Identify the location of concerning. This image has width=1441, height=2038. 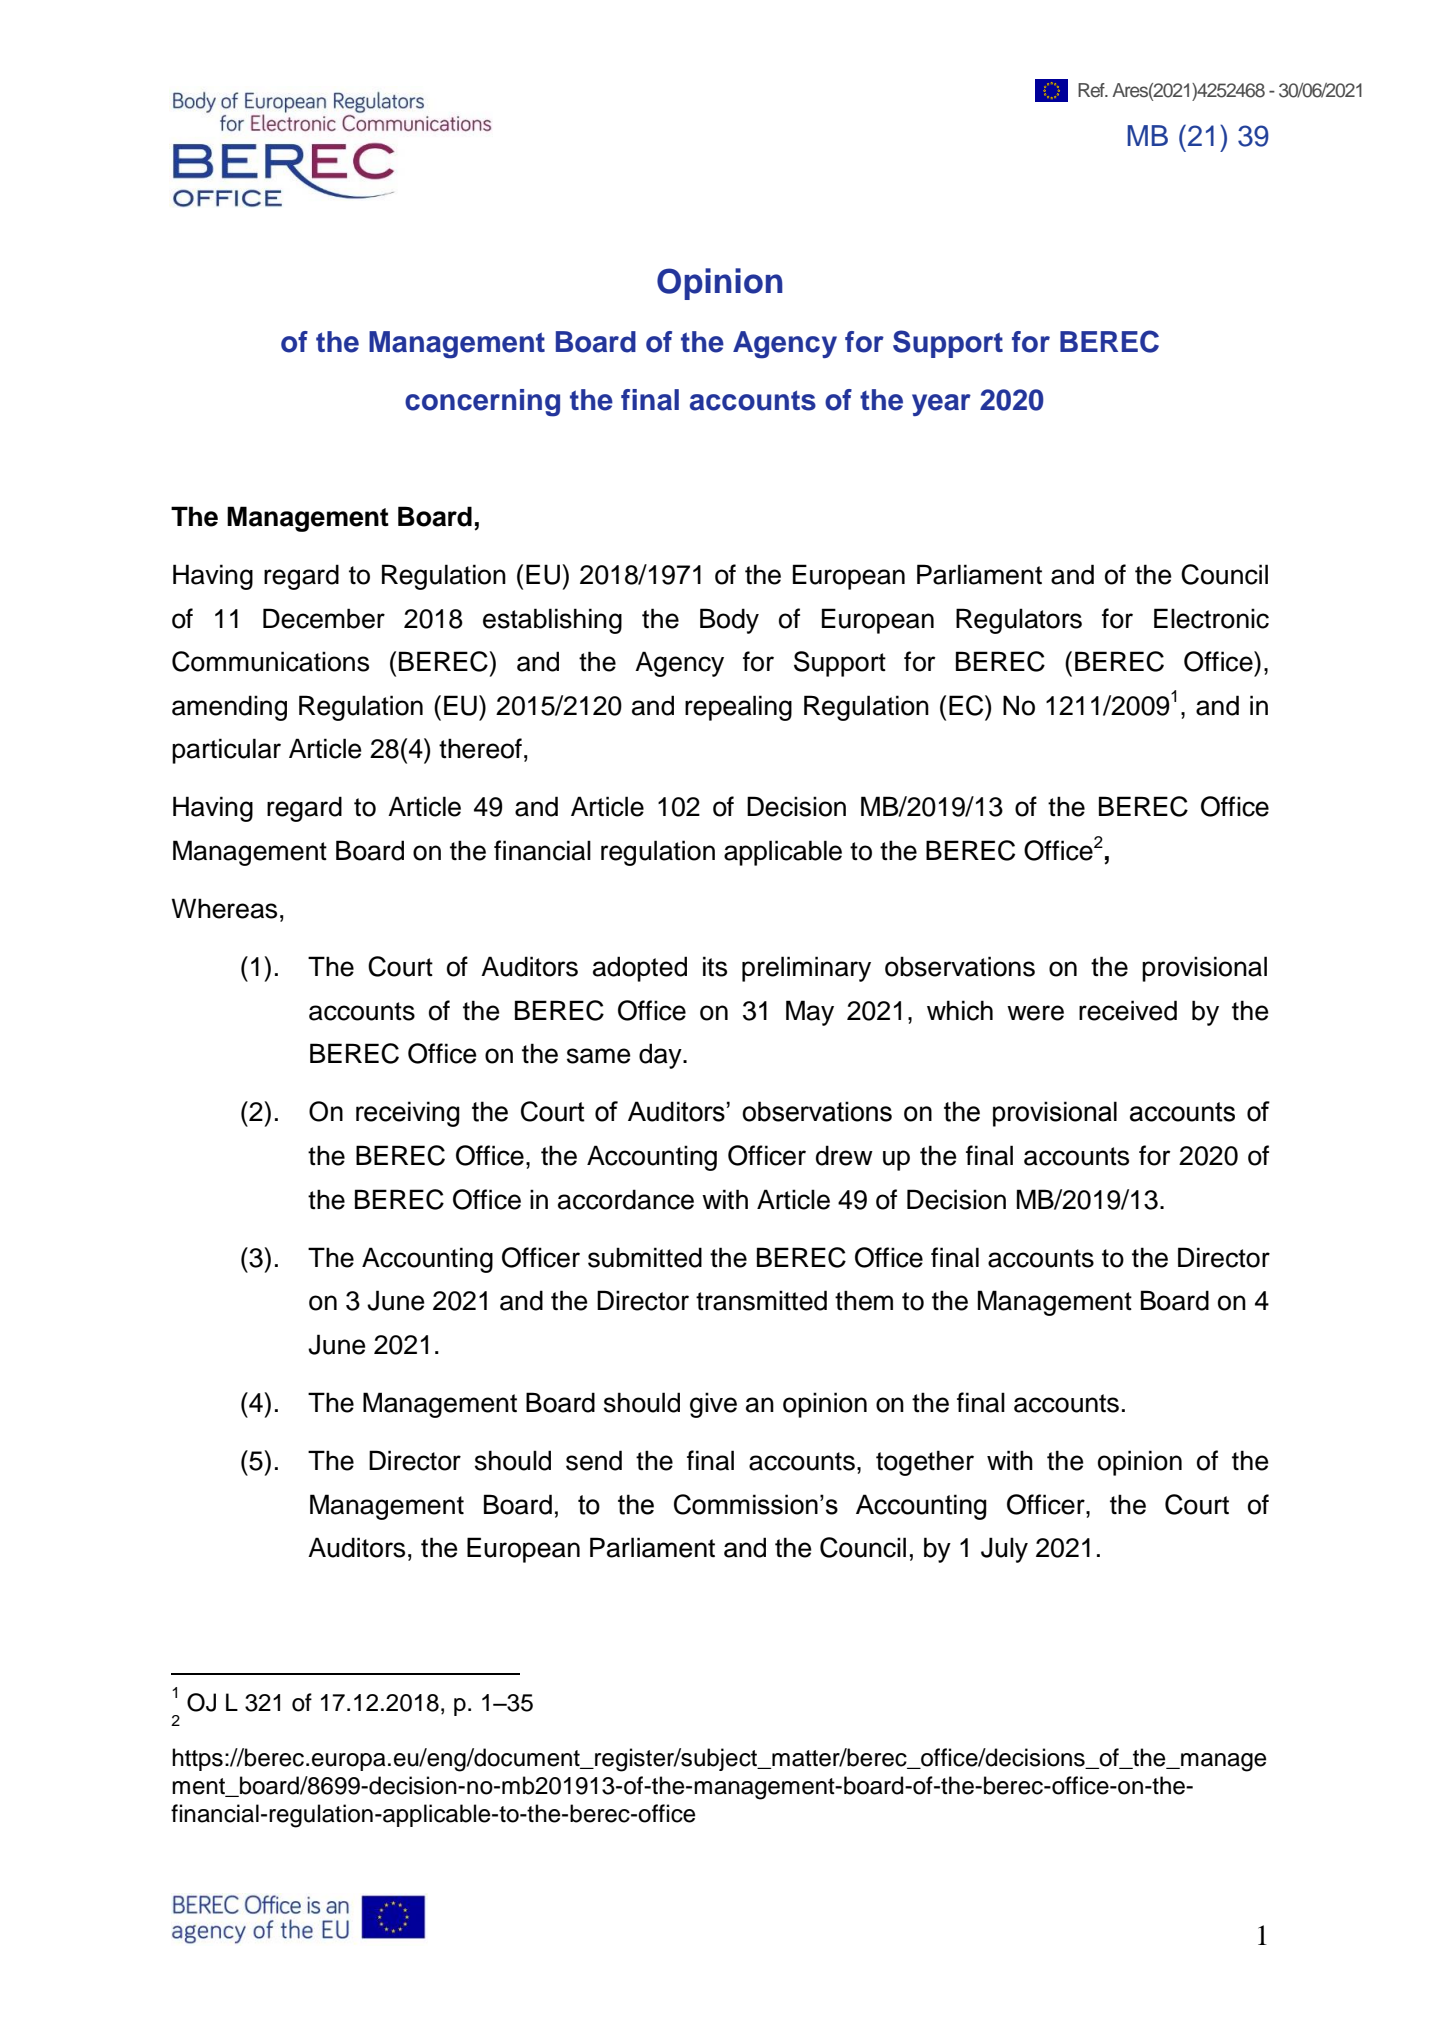
(482, 403).
